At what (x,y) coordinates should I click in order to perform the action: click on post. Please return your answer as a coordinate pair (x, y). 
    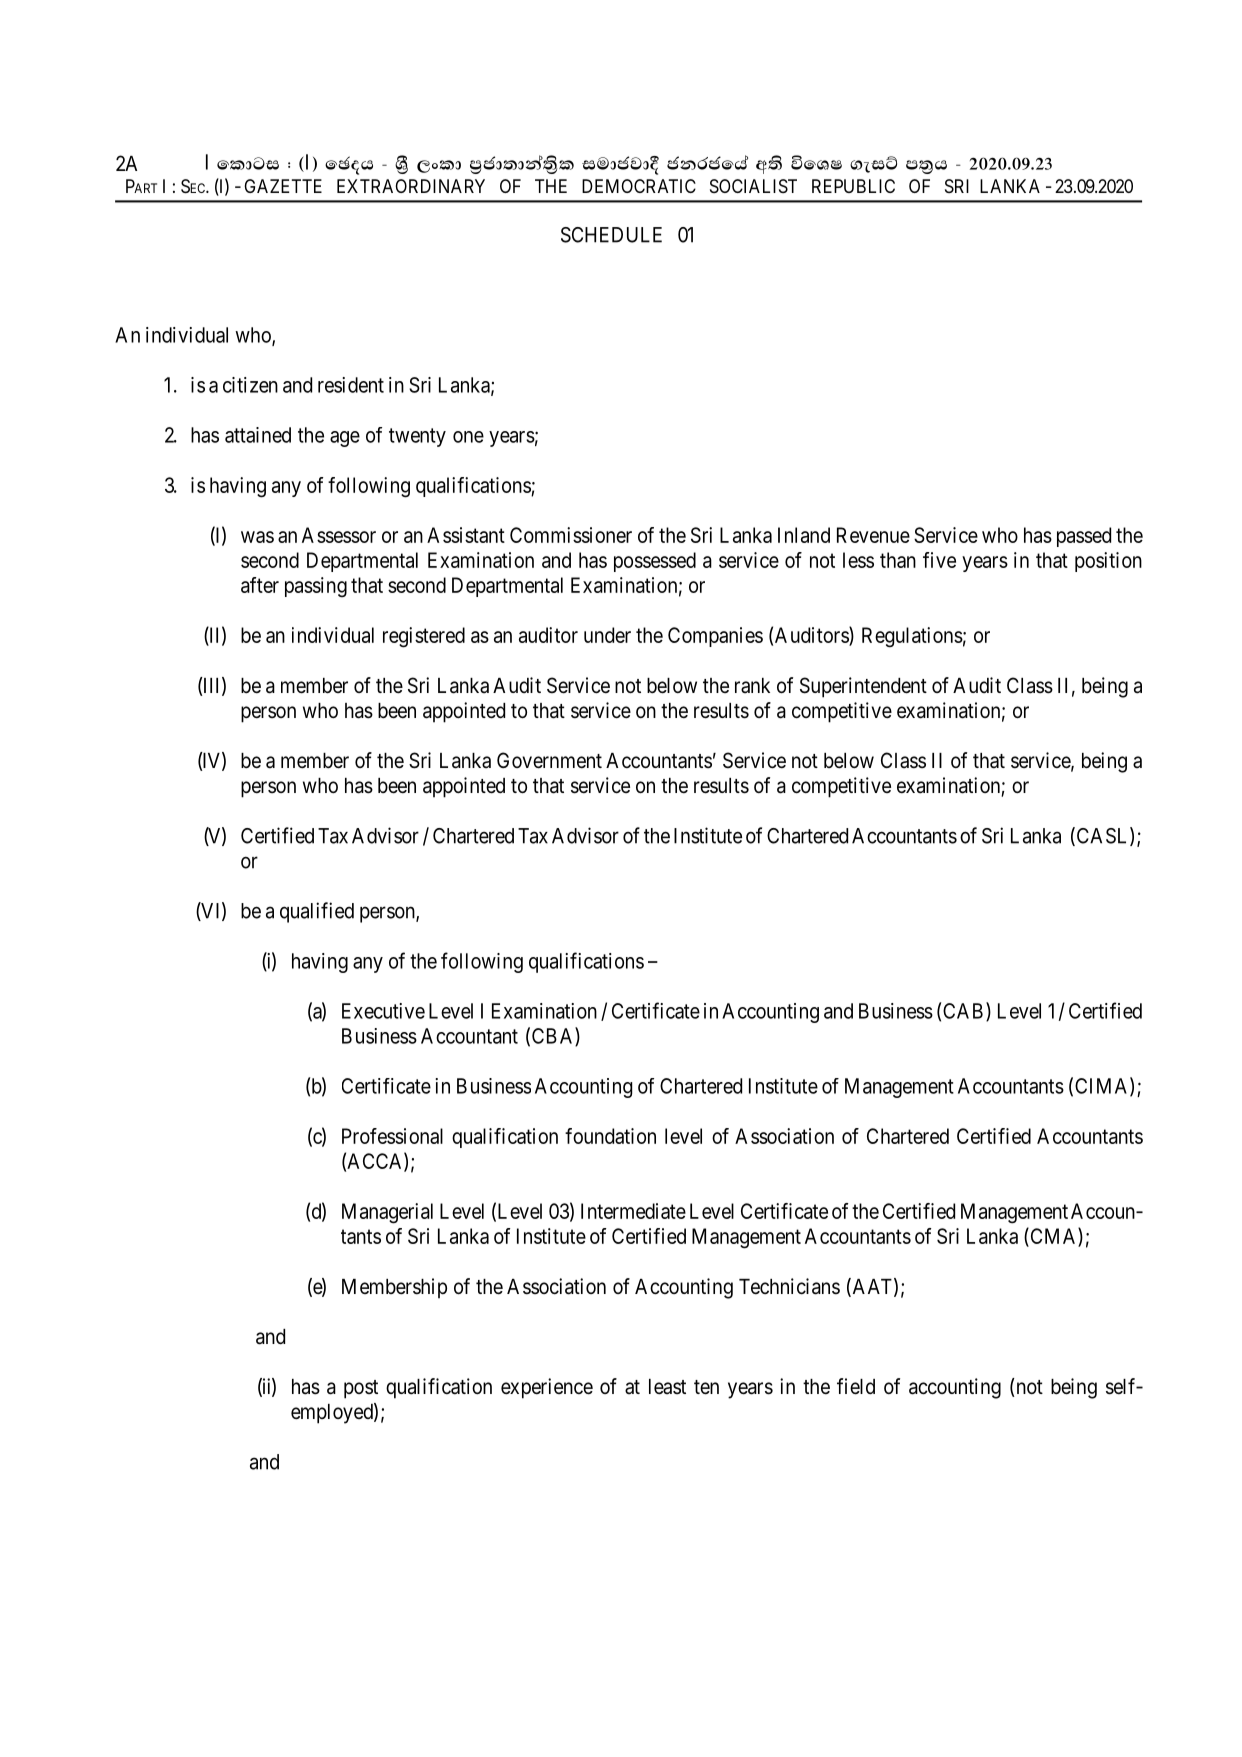
    Looking at the image, I should click on (361, 1389).
